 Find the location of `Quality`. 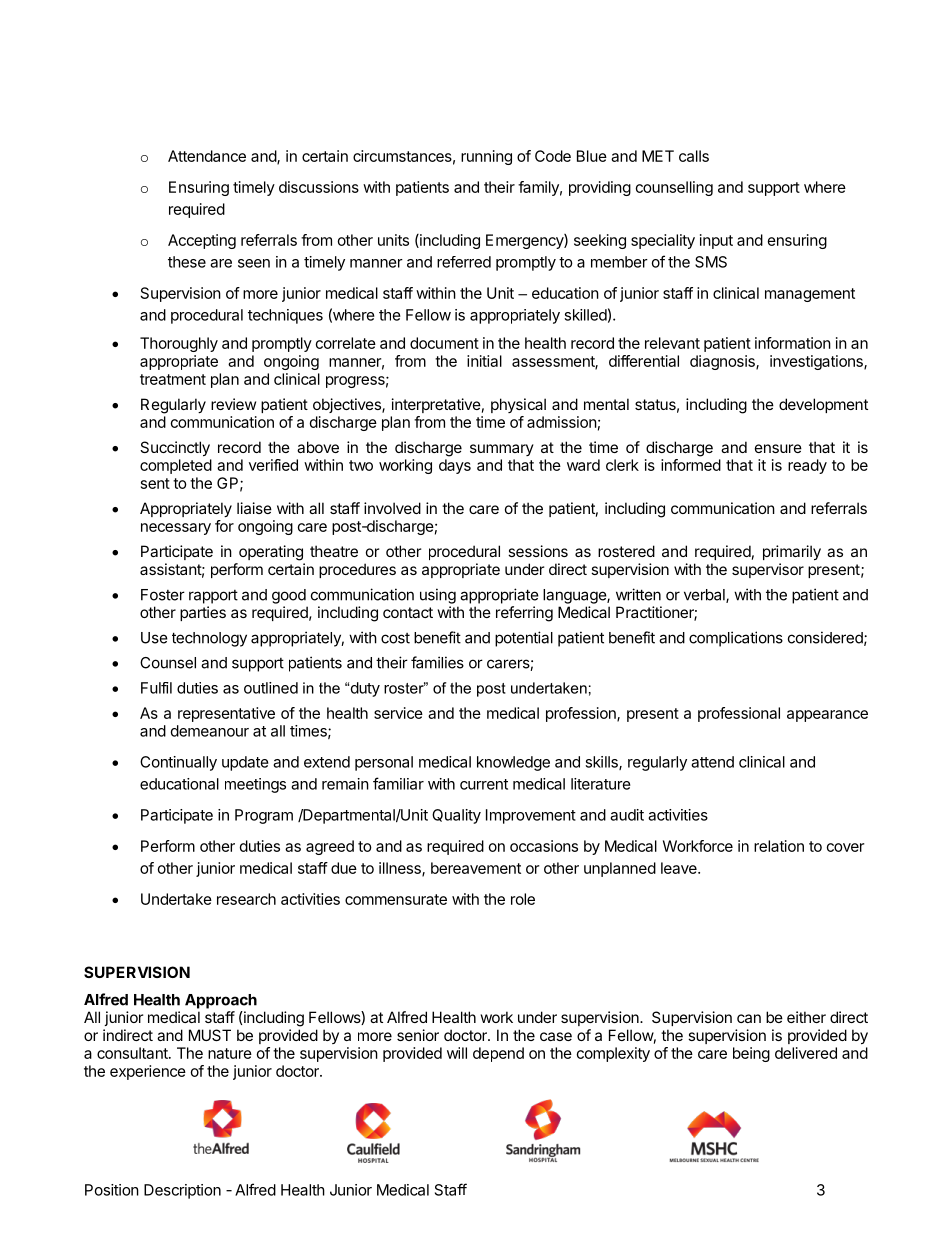

Quality is located at coordinates (456, 816).
